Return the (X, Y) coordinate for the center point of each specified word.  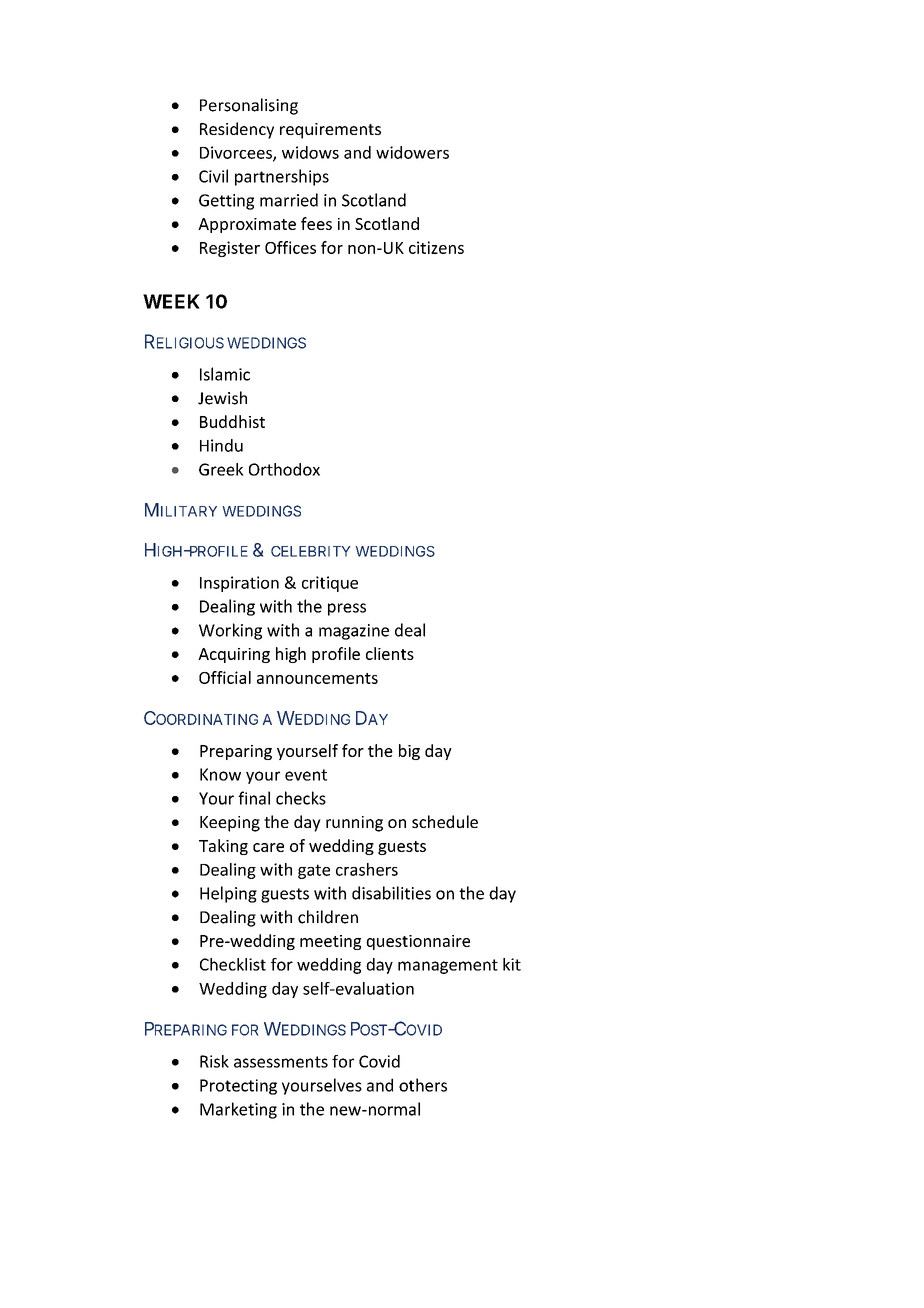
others (423, 1085)
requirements (330, 131)
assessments (281, 1062)
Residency (237, 130)
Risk (214, 1061)
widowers (412, 152)
